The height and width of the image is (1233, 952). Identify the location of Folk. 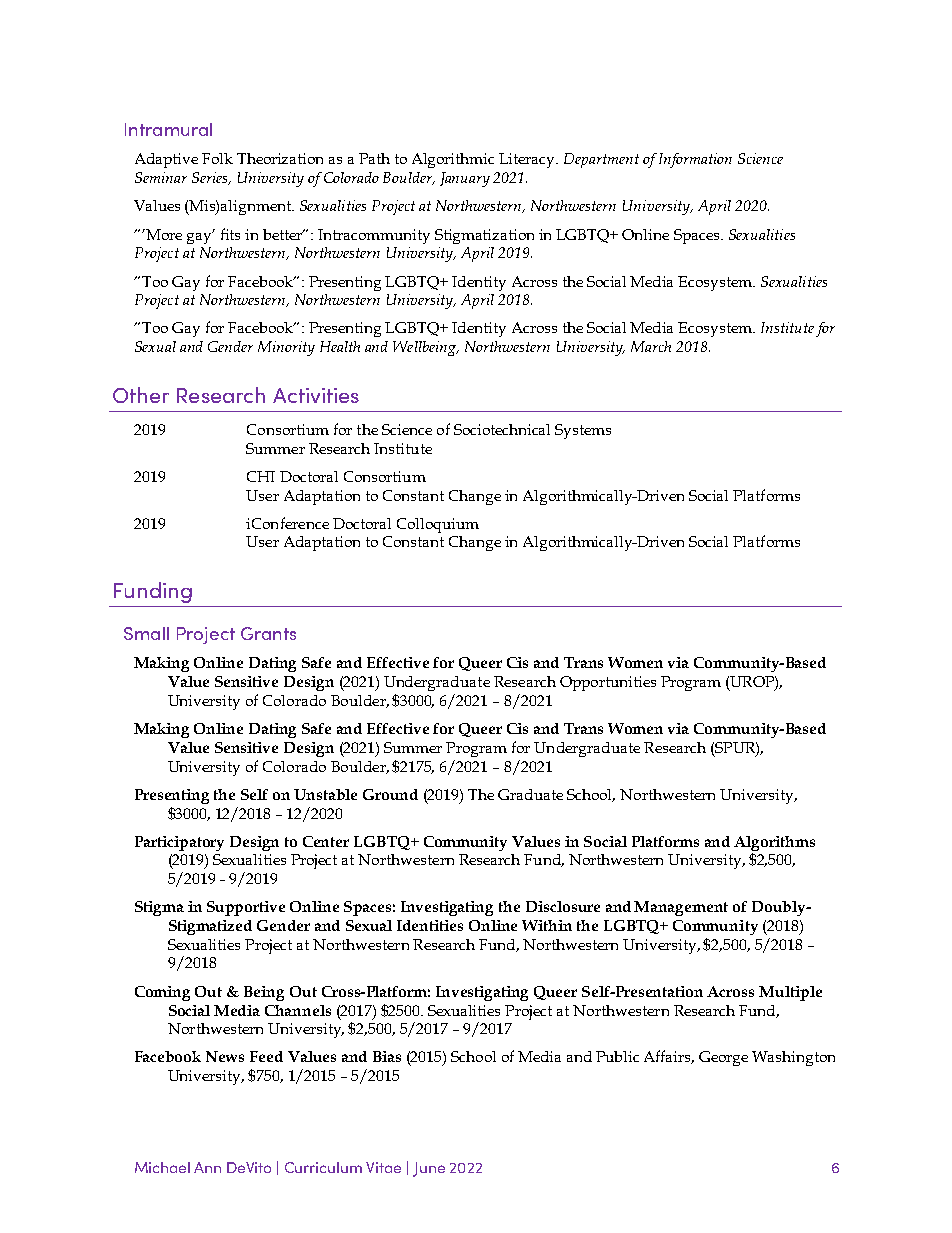
(217, 158).
